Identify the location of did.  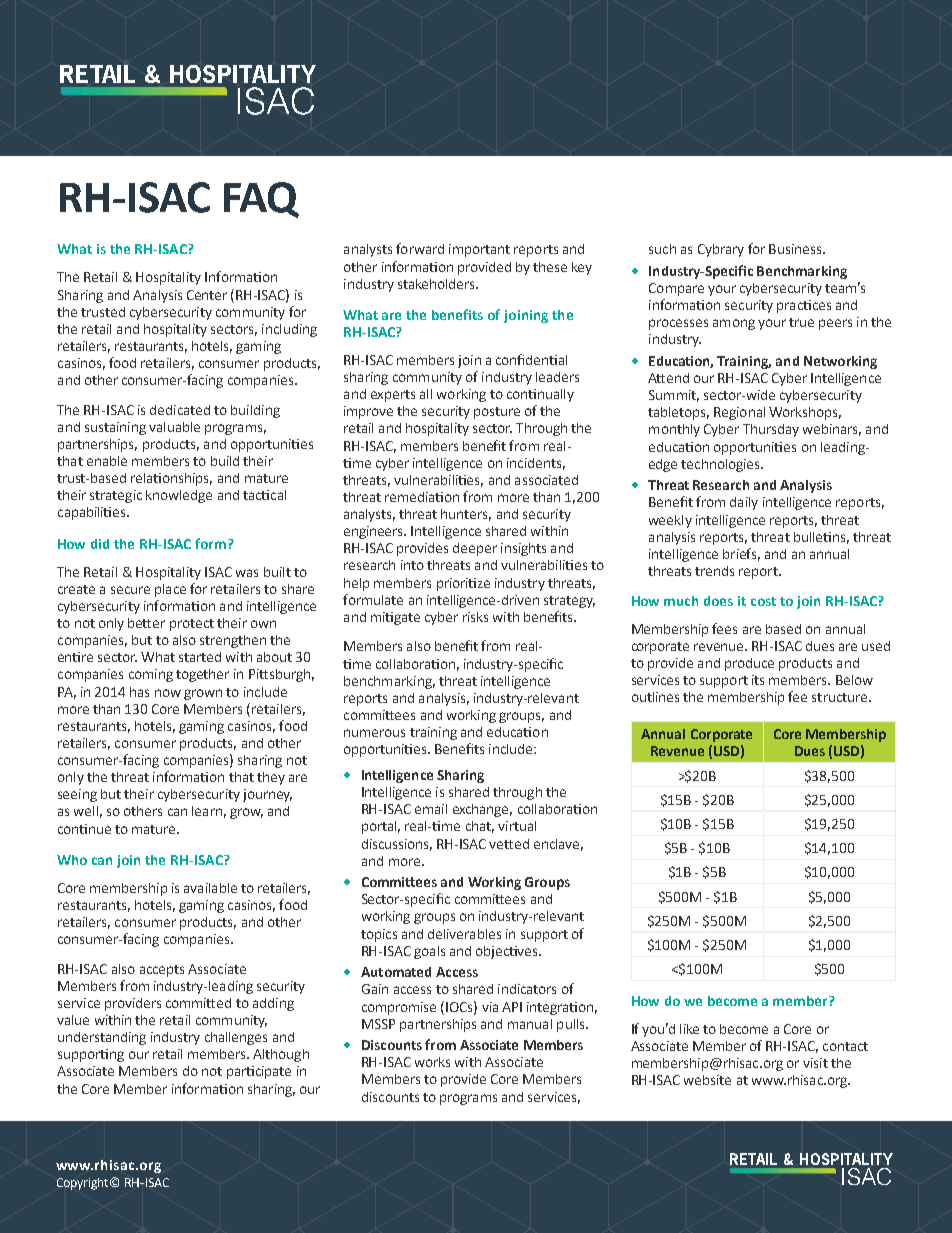
(100, 544).
